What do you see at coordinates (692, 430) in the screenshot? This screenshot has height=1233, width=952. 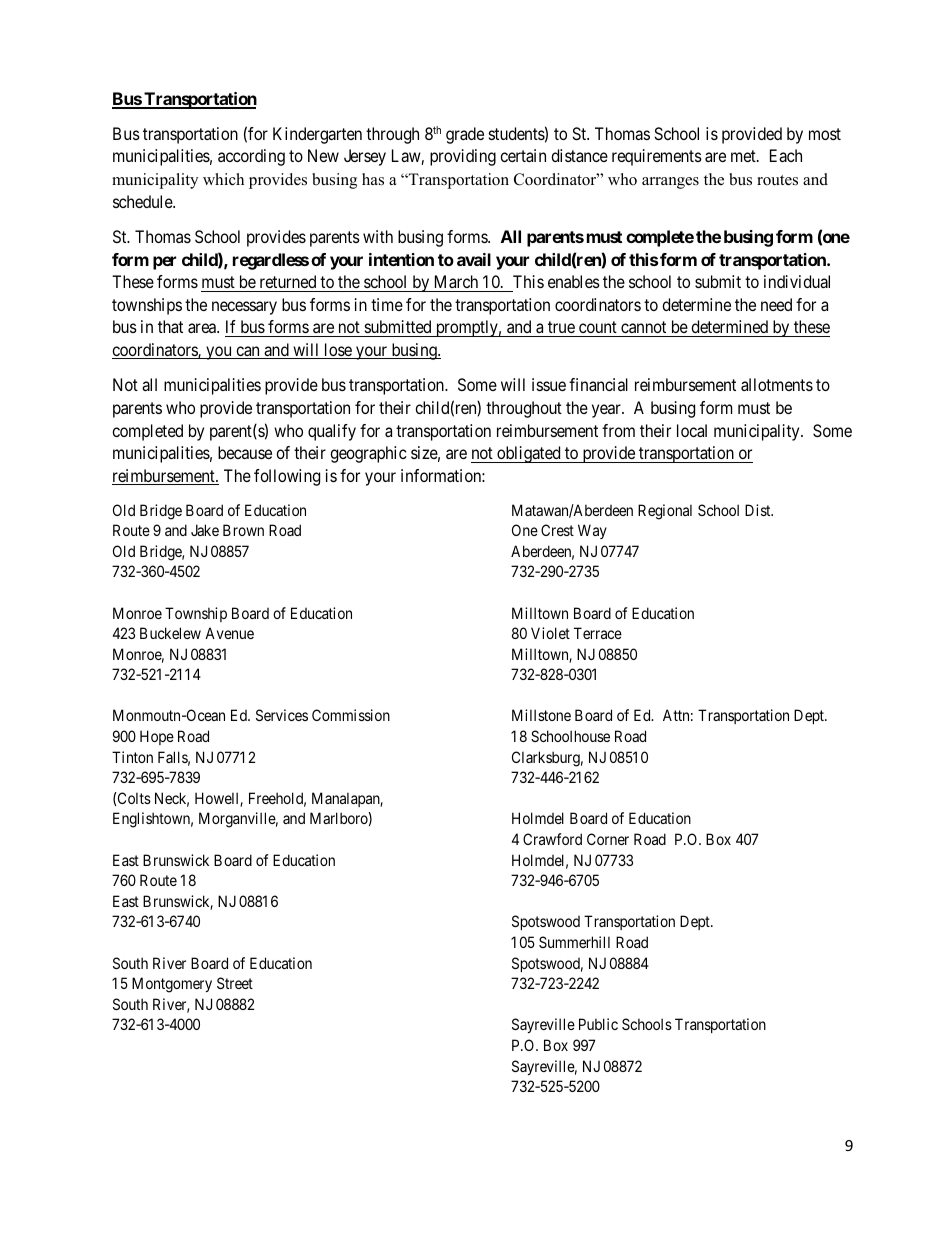 I see `local` at bounding box center [692, 430].
